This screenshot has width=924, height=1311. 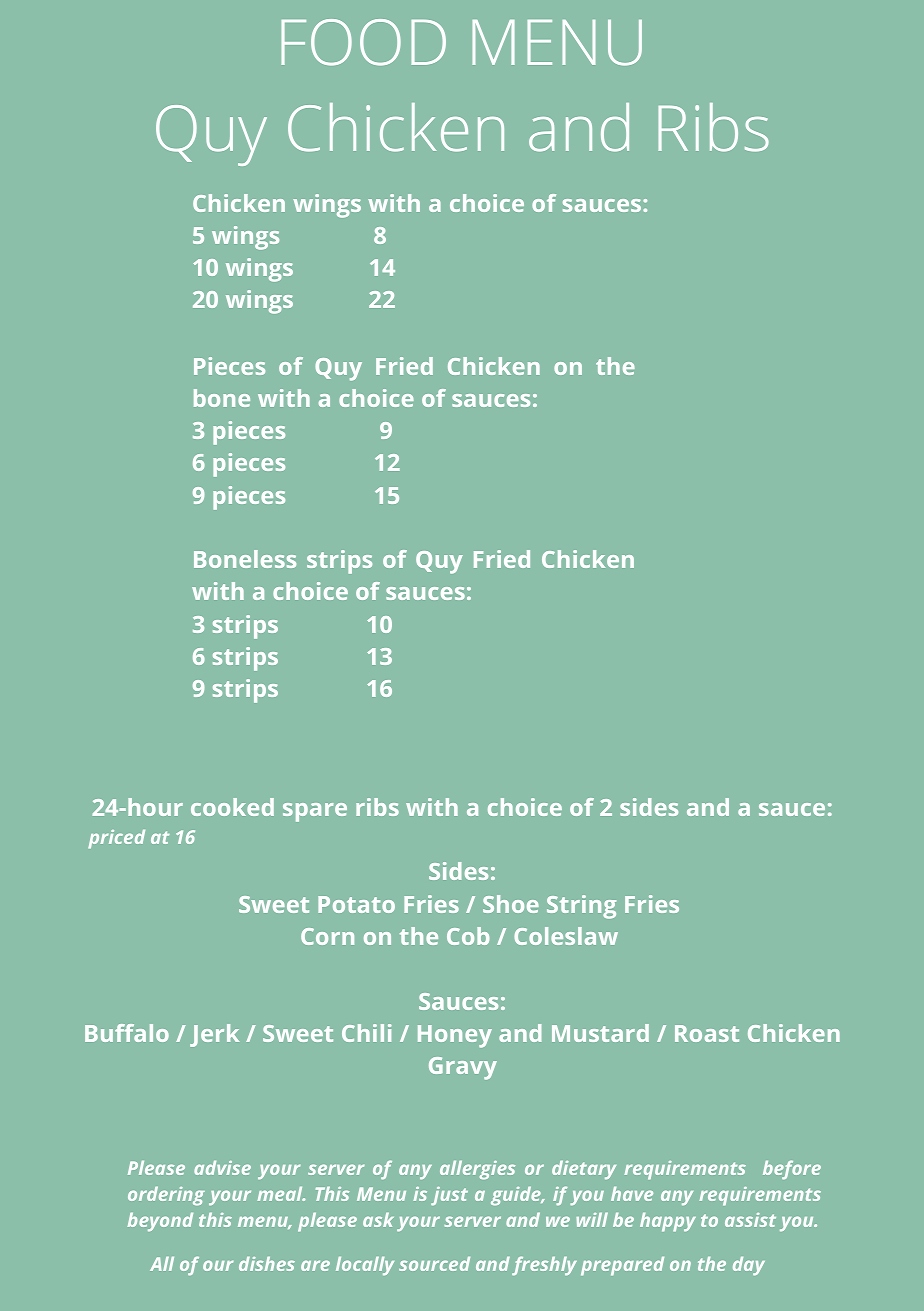 I want to click on priced, so click(x=116, y=839).
